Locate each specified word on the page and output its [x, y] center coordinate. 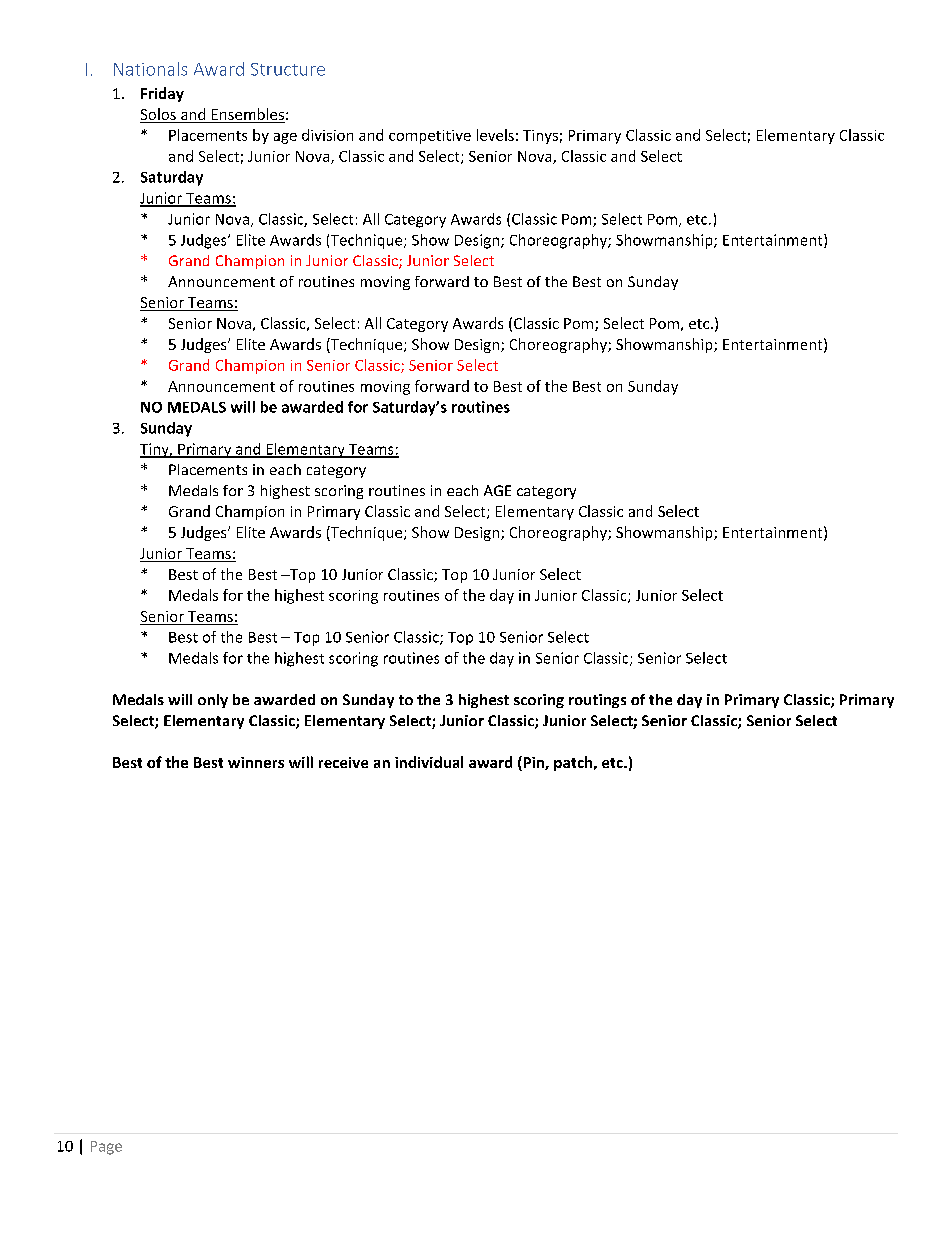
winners [256, 762]
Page [106, 1148]
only [213, 701]
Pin [533, 763]
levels [495, 135]
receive [343, 762]
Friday [162, 94]
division [327, 135]
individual [429, 762]
